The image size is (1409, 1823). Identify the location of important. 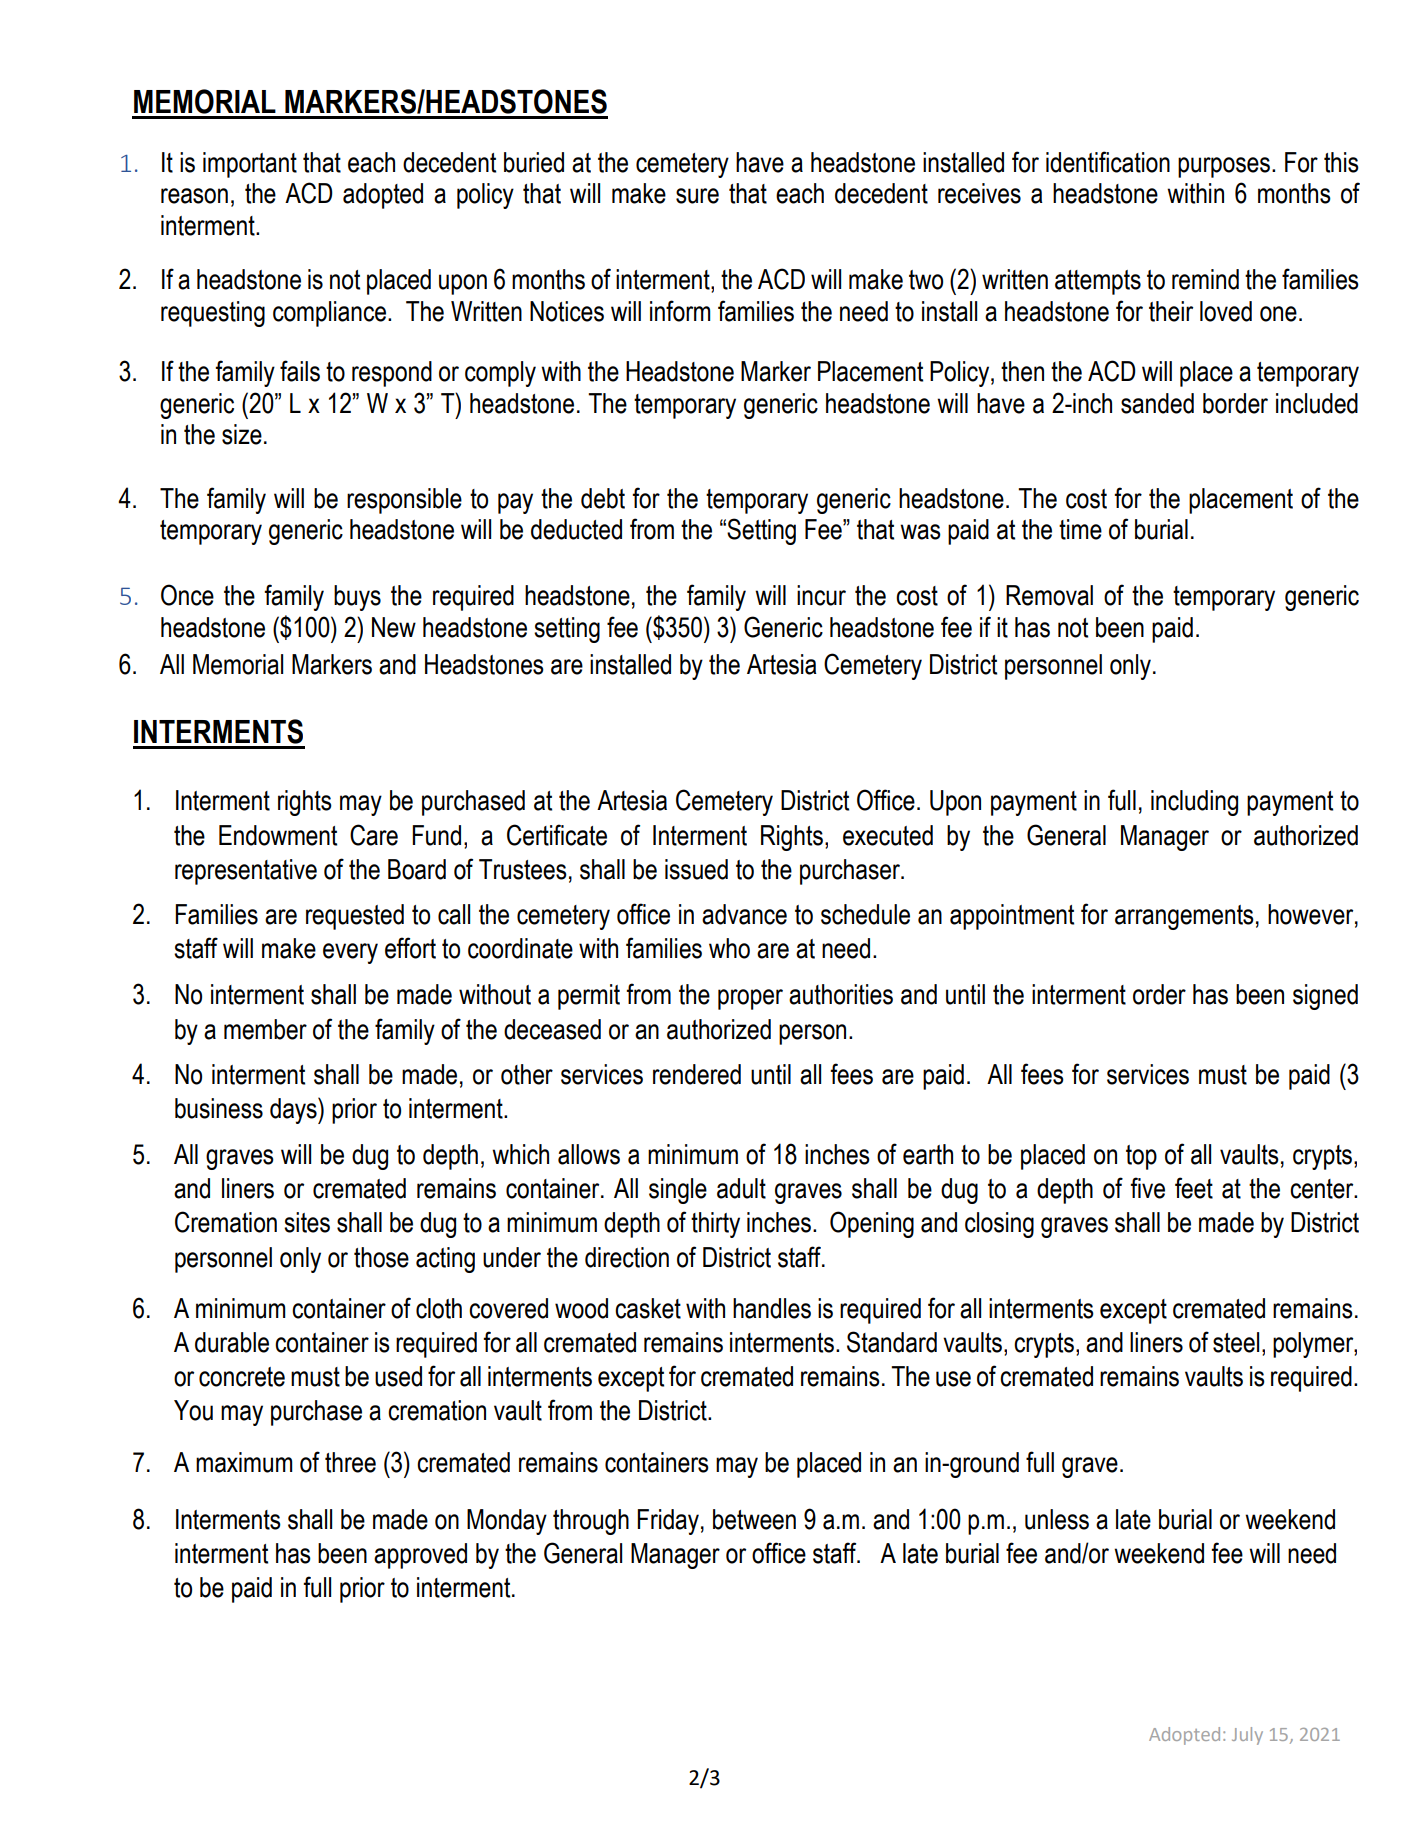
(250, 165).
